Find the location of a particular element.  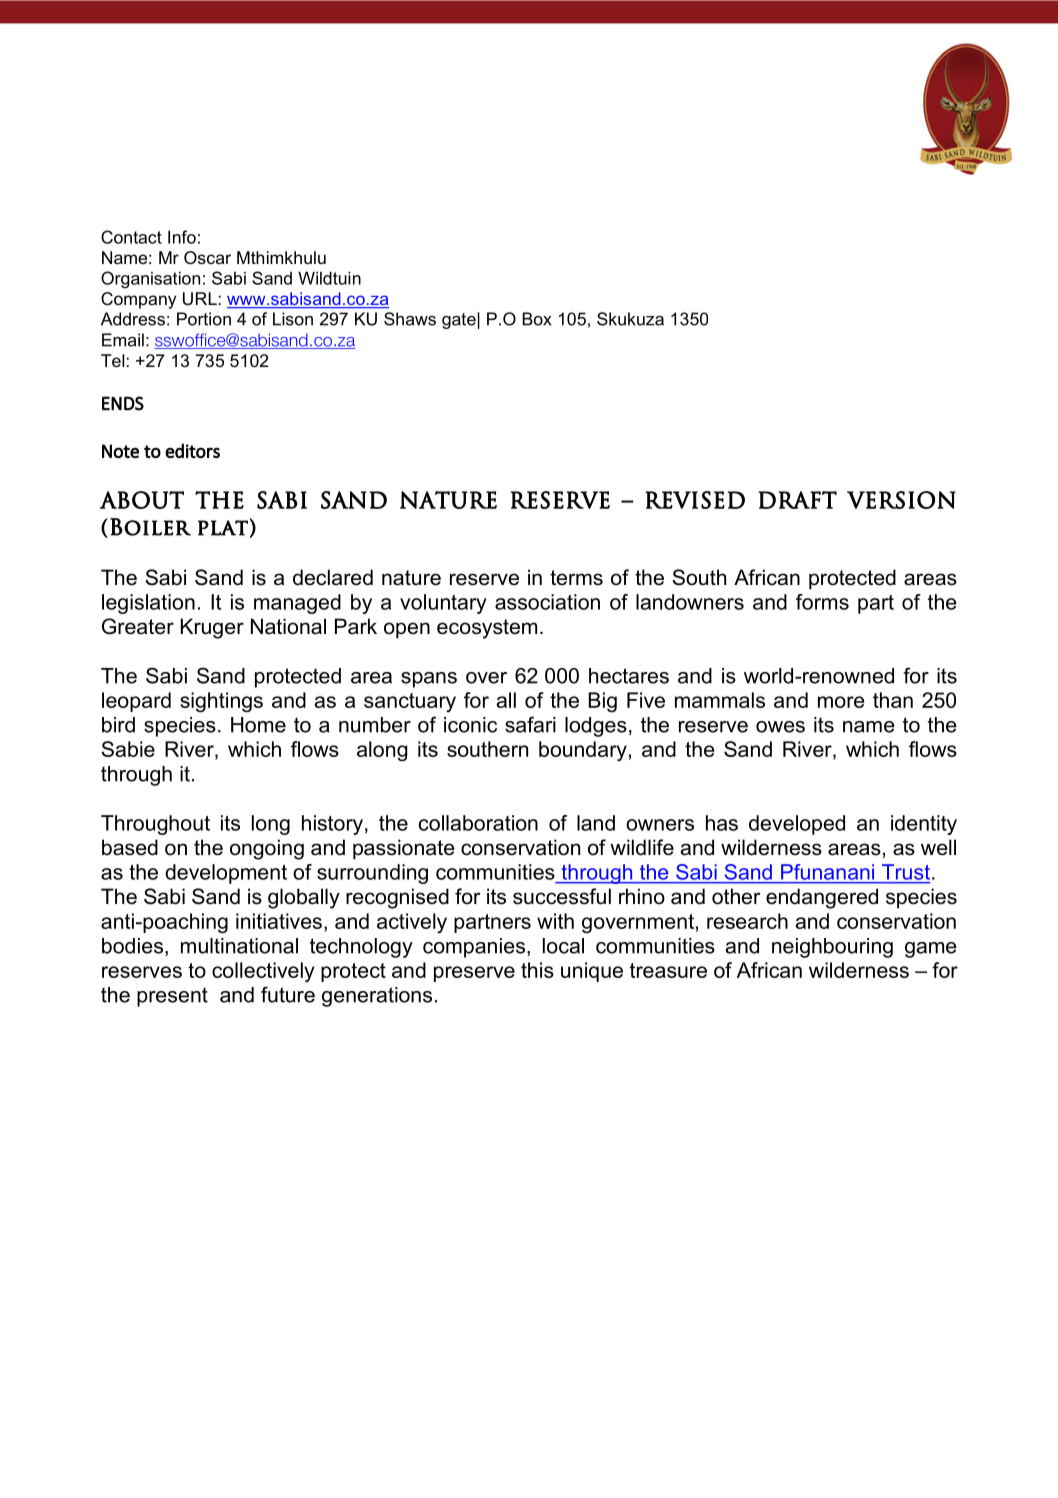

DRAFT is located at coordinates (797, 500).
